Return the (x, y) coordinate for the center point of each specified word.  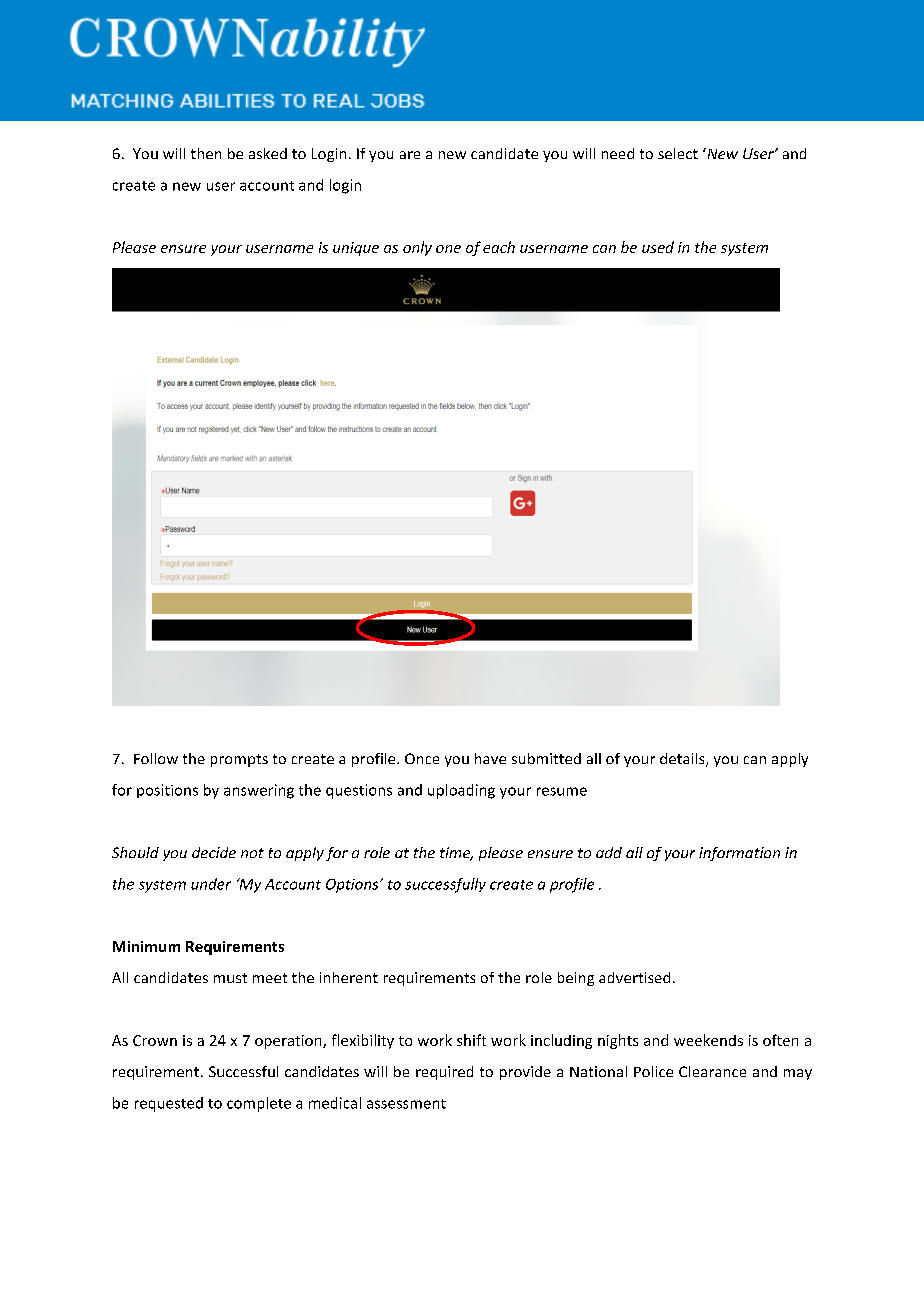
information (739, 854)
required (444, 1073)
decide (214, 852)
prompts (239, 760)
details (683, 760)
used (658, 247)
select (678, 153)
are (410, 155)
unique (356, 249)
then (206, 153)
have (490, 758)
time (456, 854)
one (448, 249)
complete (259, 1104)
